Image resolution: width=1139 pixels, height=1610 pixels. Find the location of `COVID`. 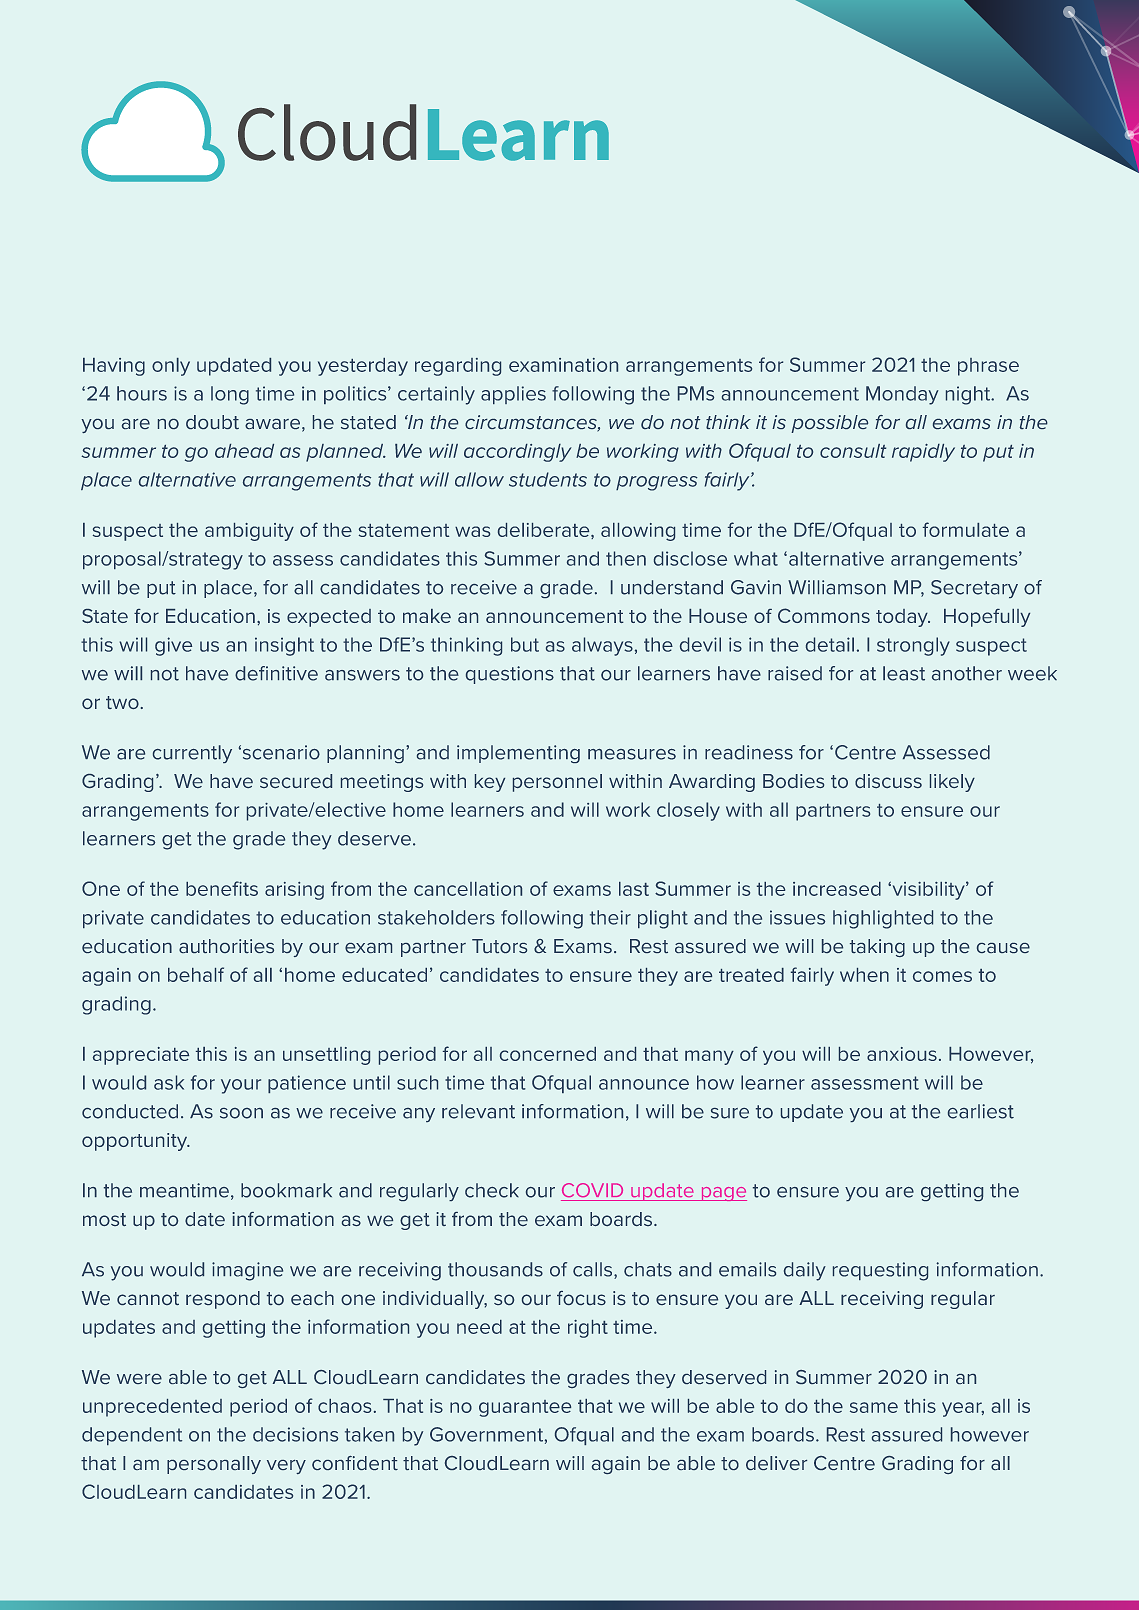

COVID is located at coordinates (592, 1190).
